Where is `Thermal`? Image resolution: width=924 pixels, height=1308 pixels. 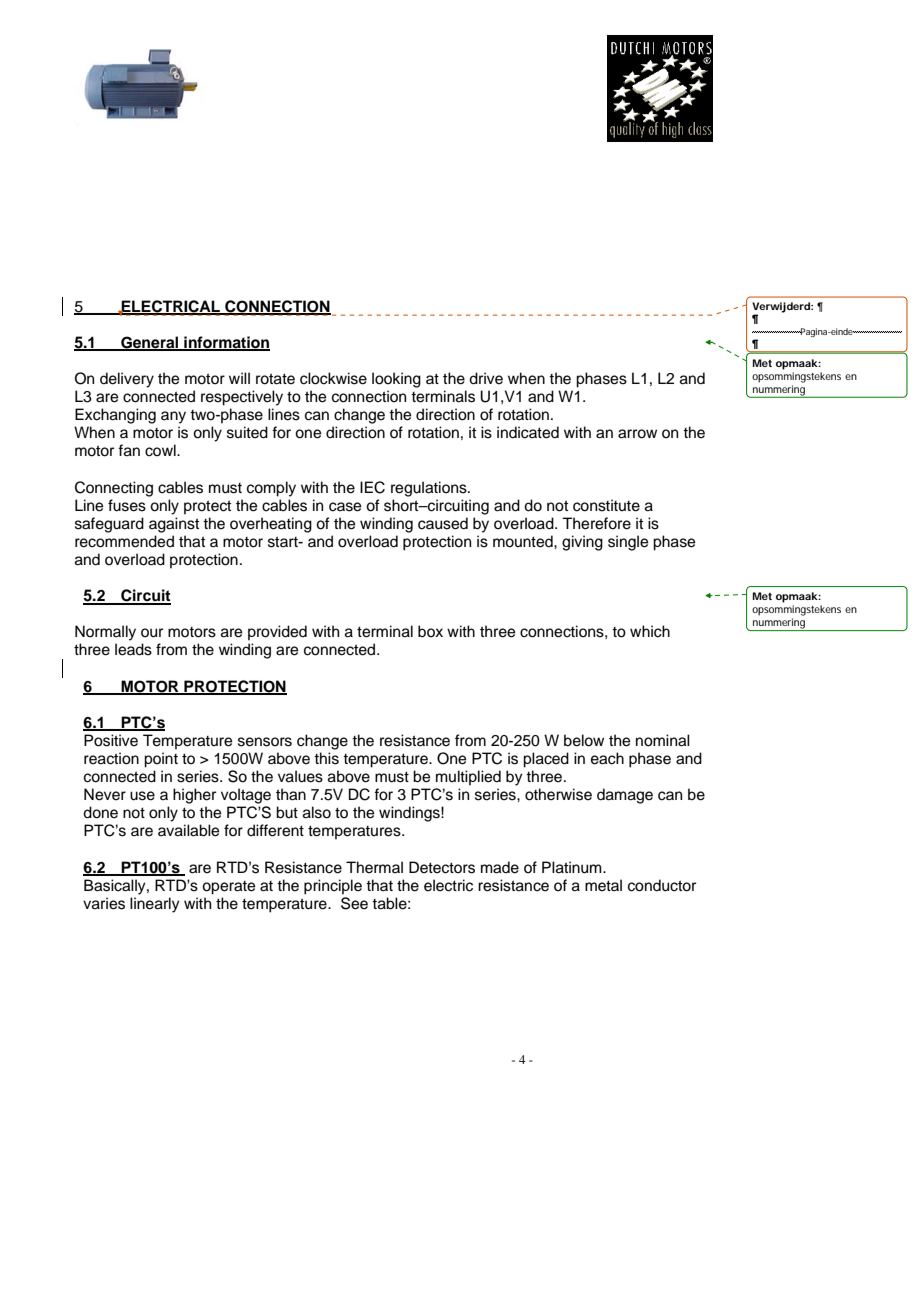
Thermal is located at coordinates (374, 867).
